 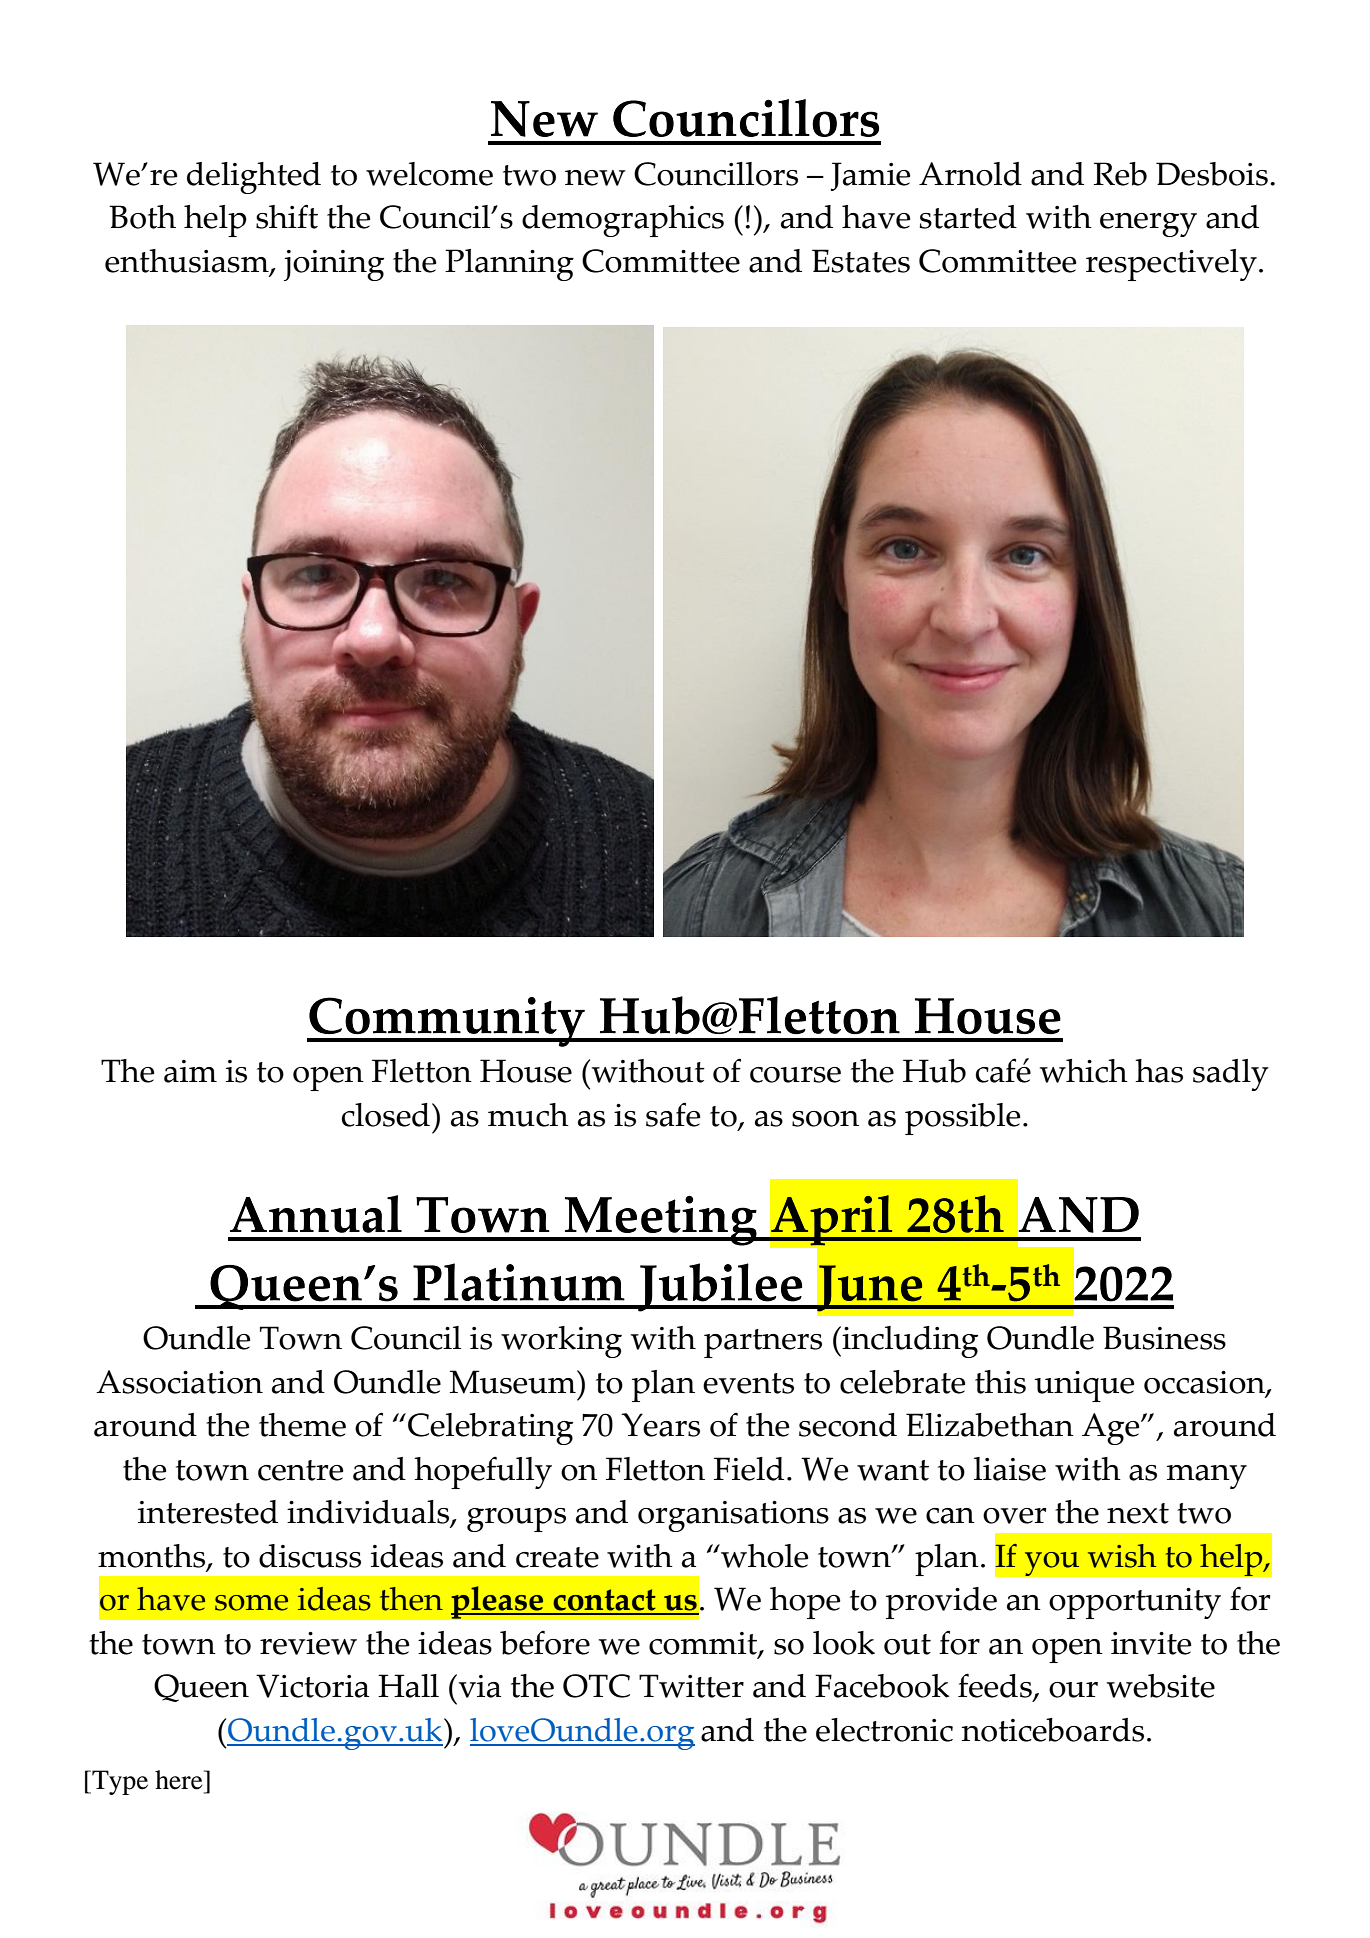 I want to click on demographics, so click(x=623, y=221).
